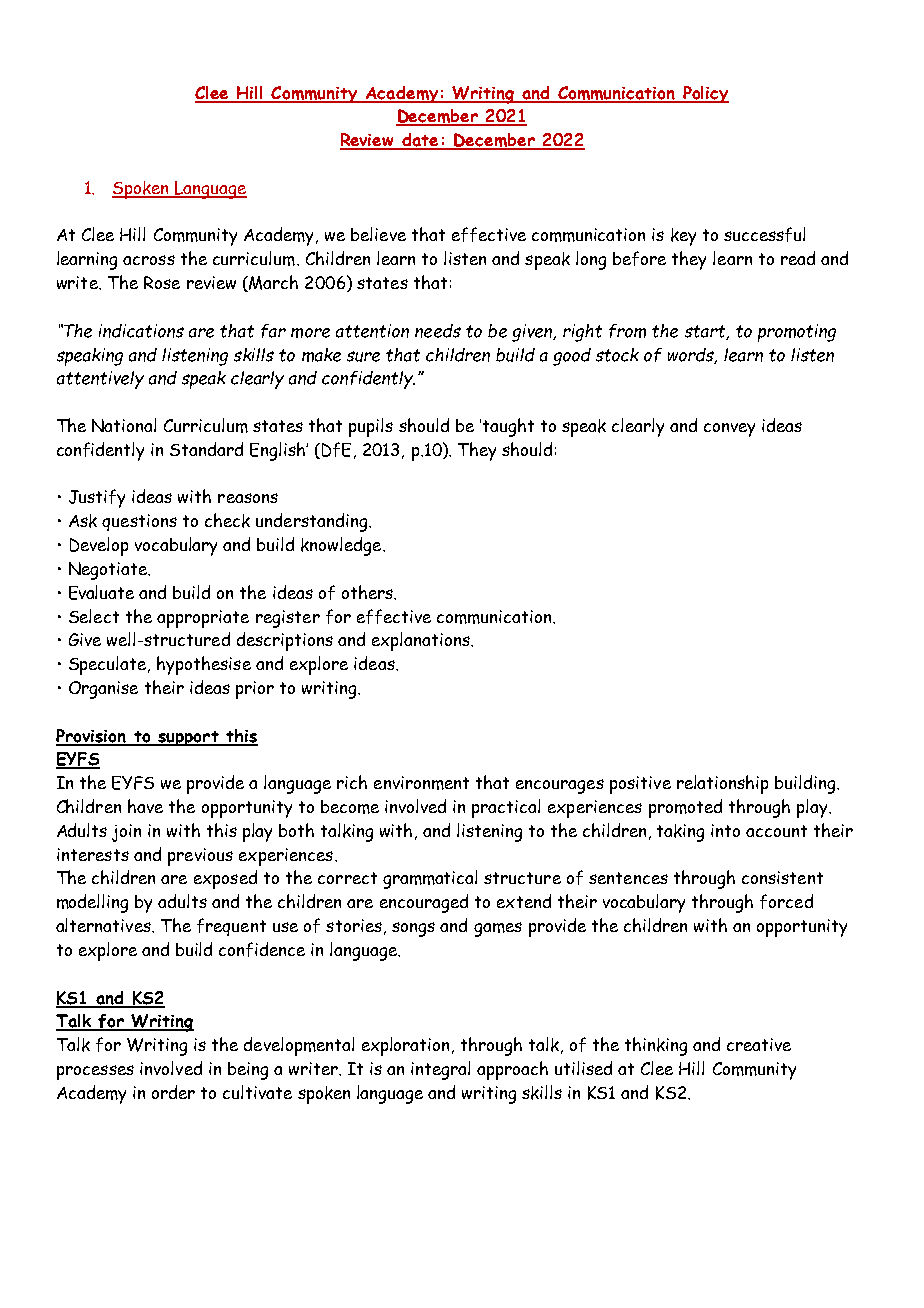  What do you see at coordinates (422, 641) in the page?
I see `explanations` at bounding box center [422, 641].
